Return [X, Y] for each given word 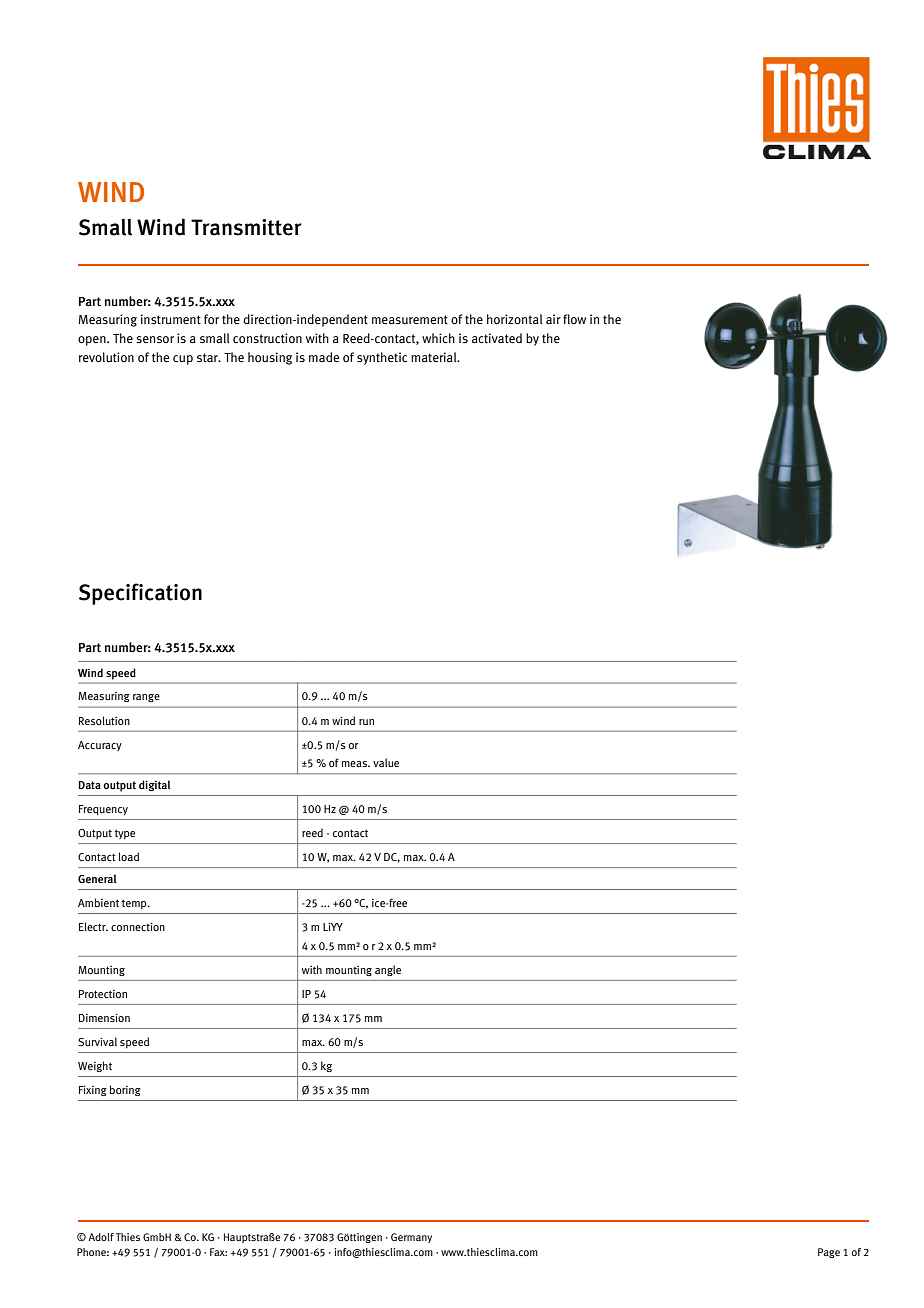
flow [574, 319]
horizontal [514, 319]
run [366, 722]
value [386, 762]
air [553, 319]
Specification [140, 594]
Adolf [101, 1237]
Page [829, 1253]
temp [135, 904]
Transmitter [246, 227]
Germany [411, 1238]
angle [388, 970]
